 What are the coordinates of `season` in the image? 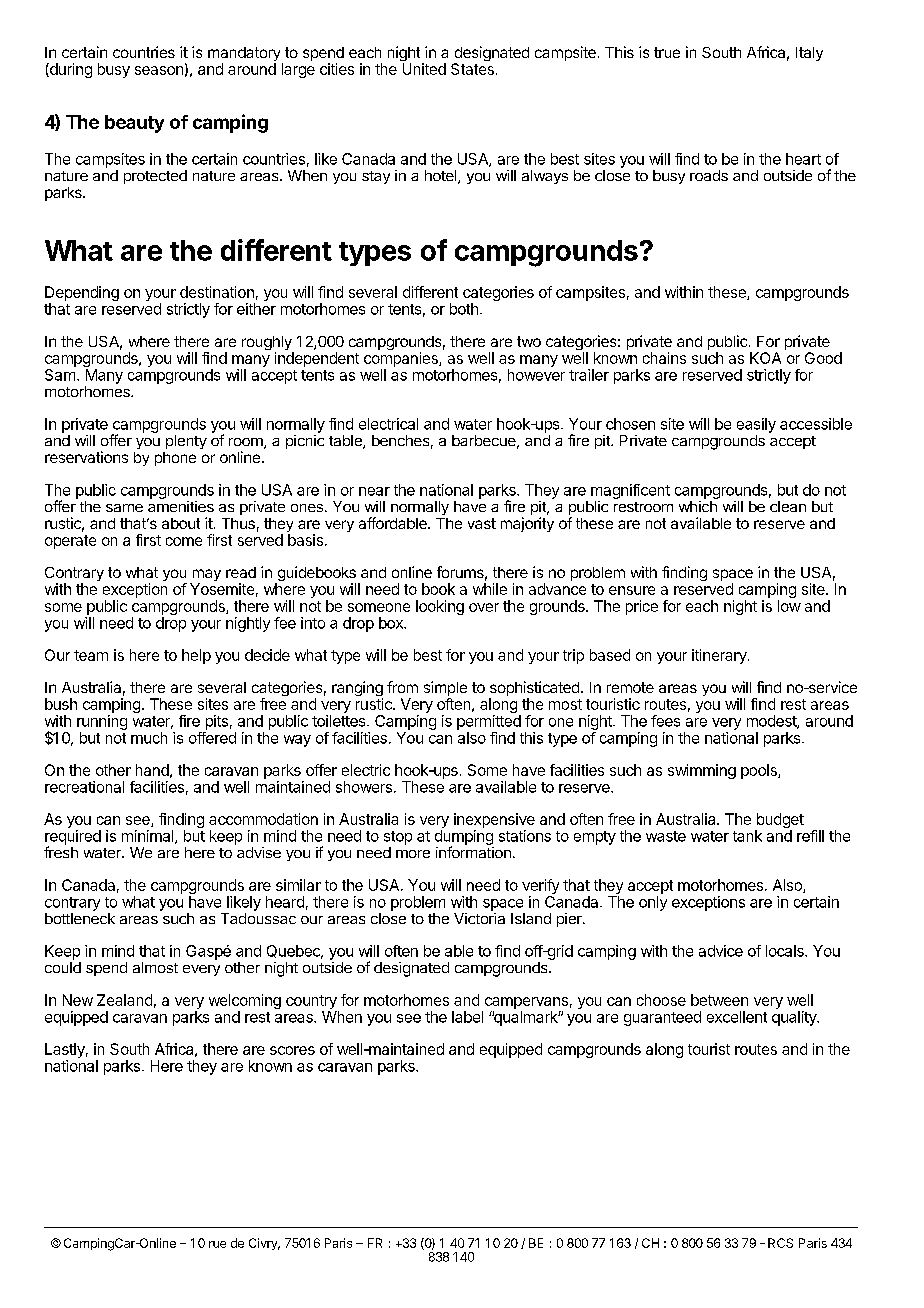 It's located at (159, 70).
